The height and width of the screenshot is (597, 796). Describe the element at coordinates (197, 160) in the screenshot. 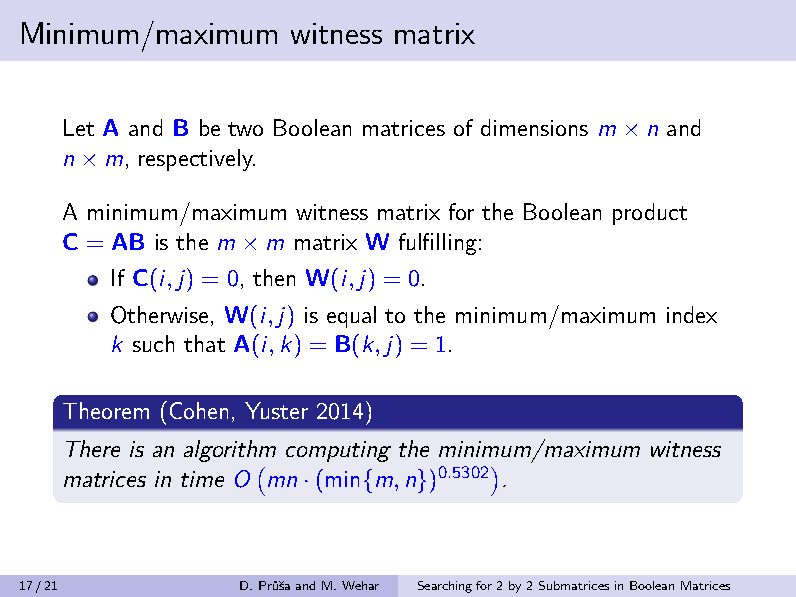

I see `respectively` at that location.
